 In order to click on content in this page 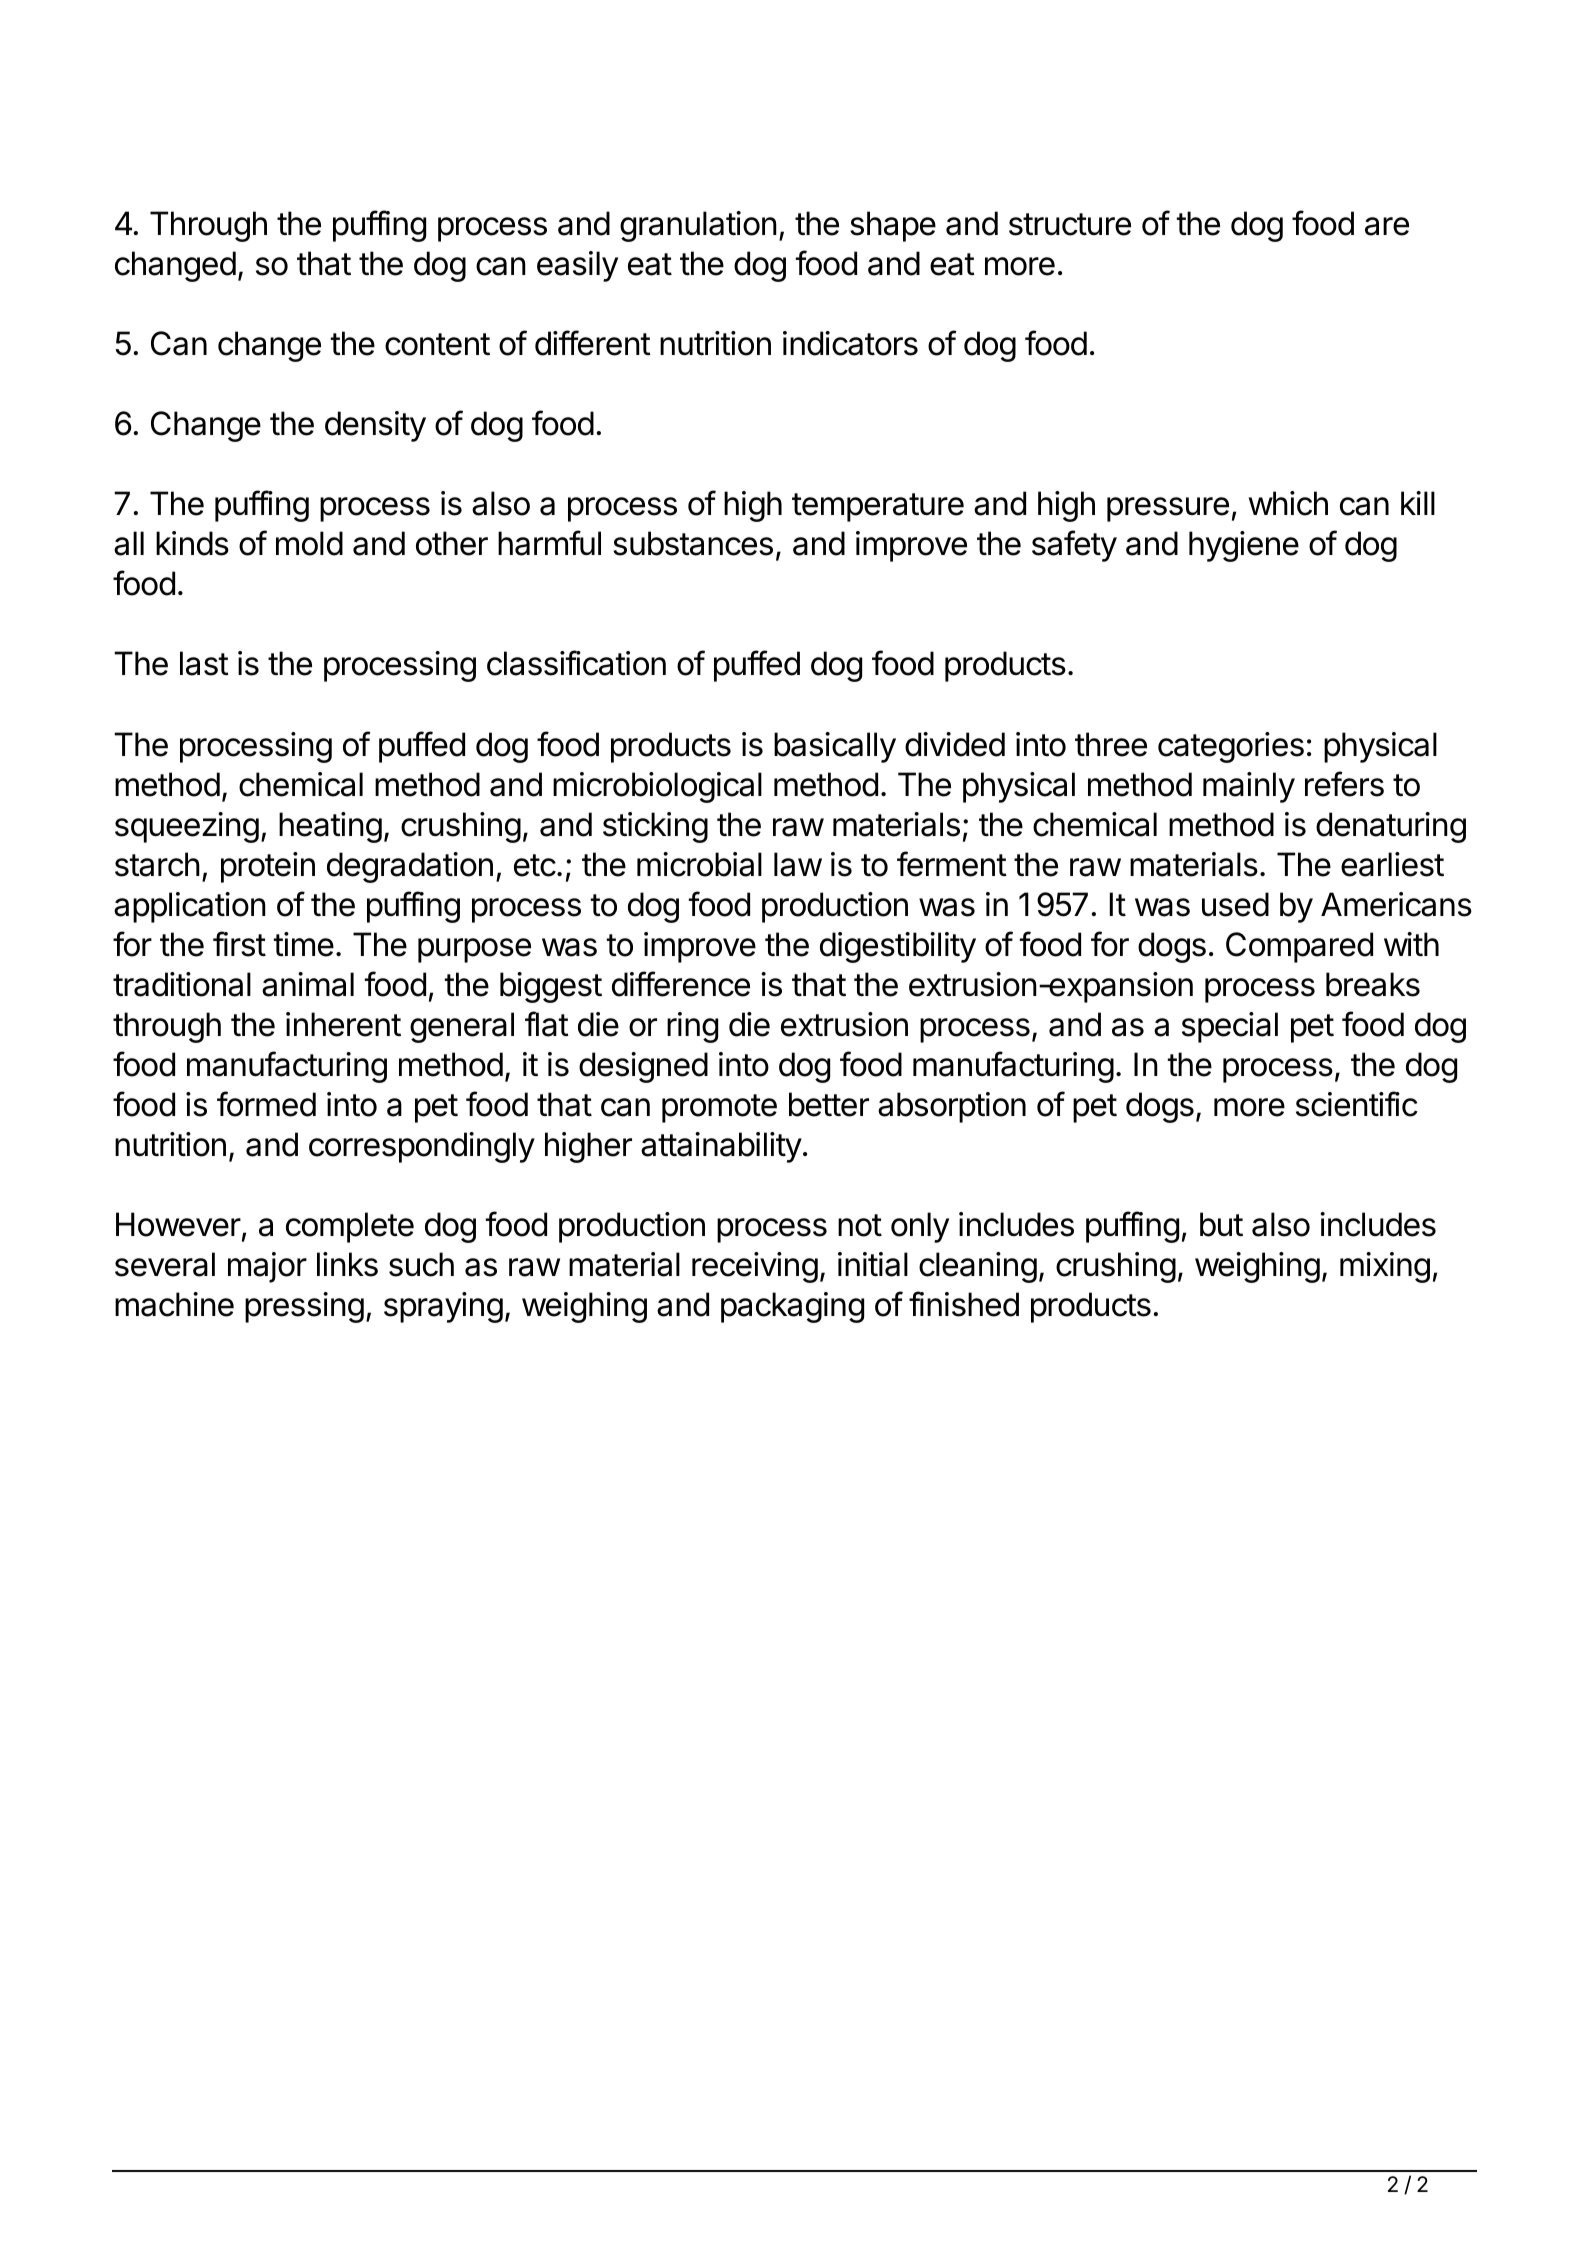, I will do `click(437, 344)`.
